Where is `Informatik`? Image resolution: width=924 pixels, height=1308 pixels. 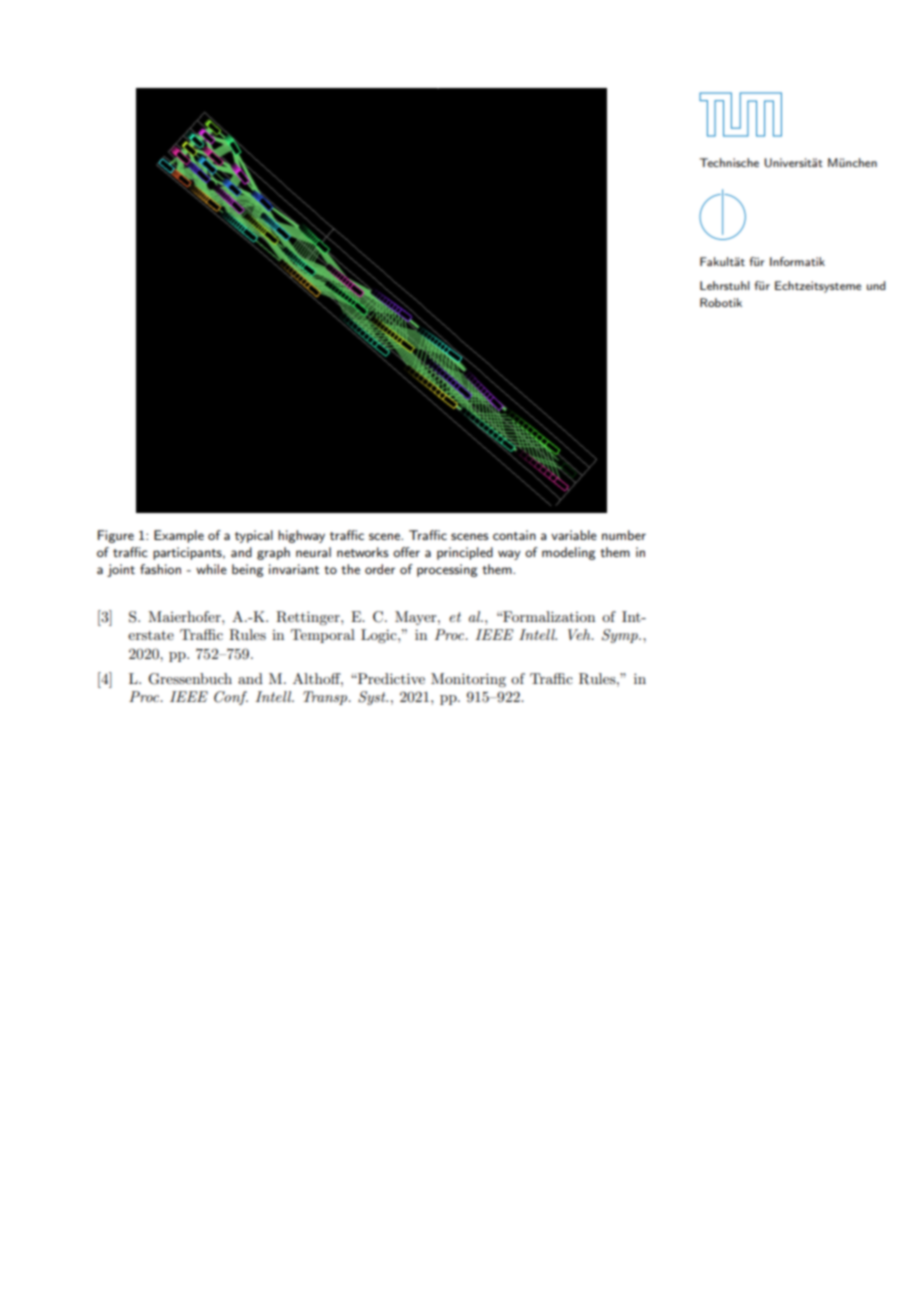 Informatik is located at coordinates (797, 261).
